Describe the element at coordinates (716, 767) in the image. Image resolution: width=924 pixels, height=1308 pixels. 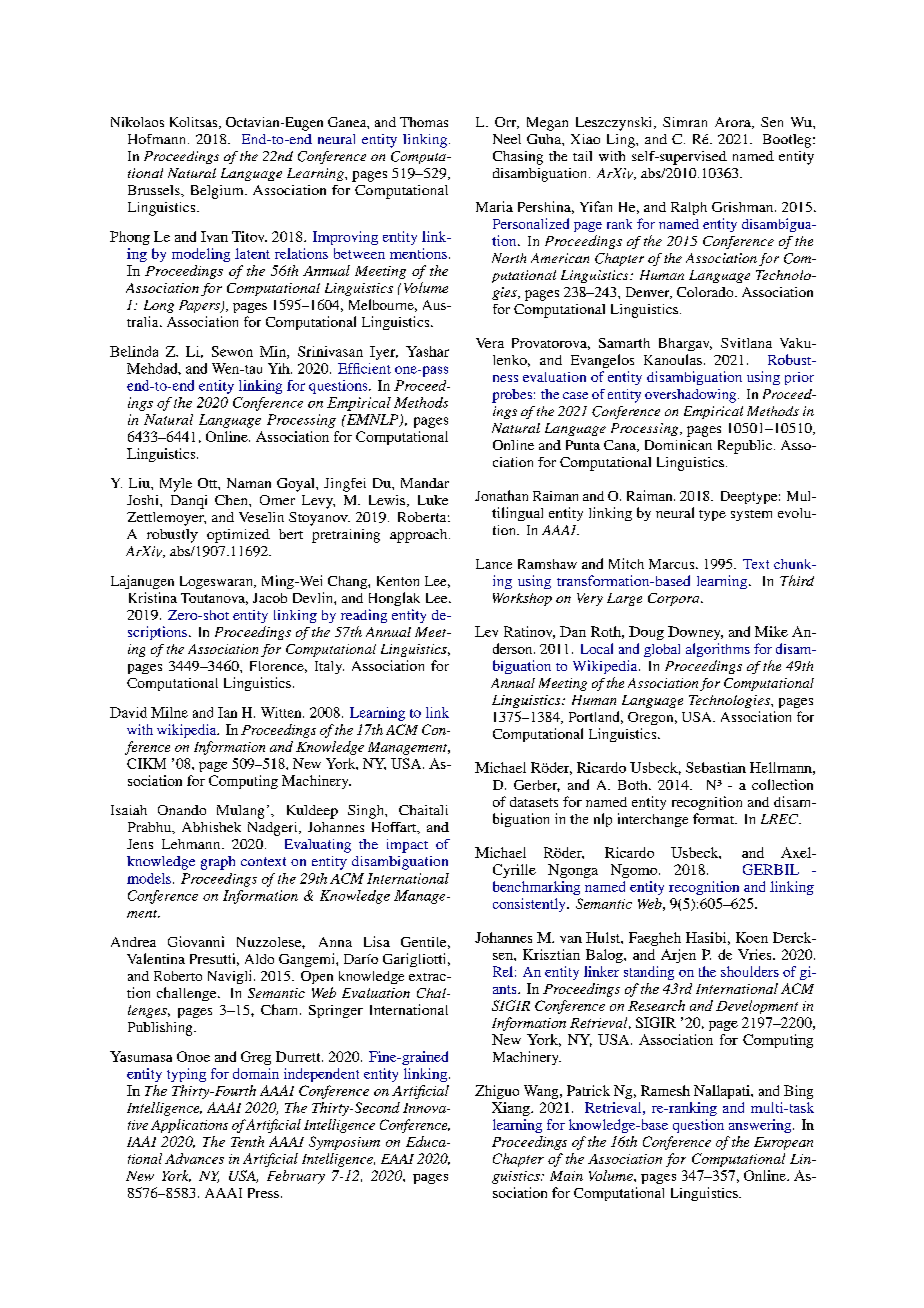
I see `Sebastian` at that location.
